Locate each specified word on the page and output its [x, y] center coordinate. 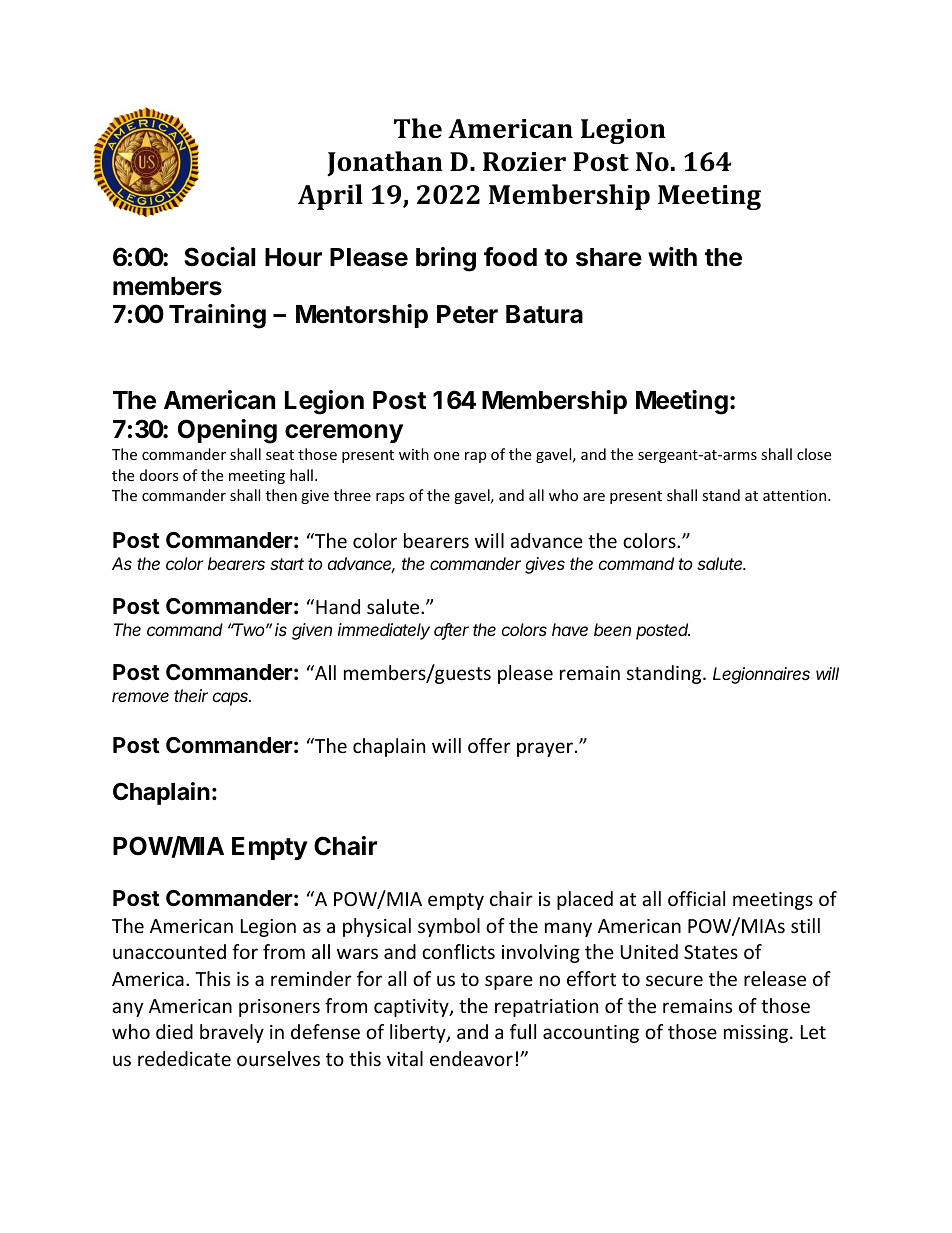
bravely [232, 1033]
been [612, 629]
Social [219, 257]
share [609, 257]
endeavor [471, 1058]
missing [757, 1034]
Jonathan [385, 164]
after [451, 631]
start [287, 564]
